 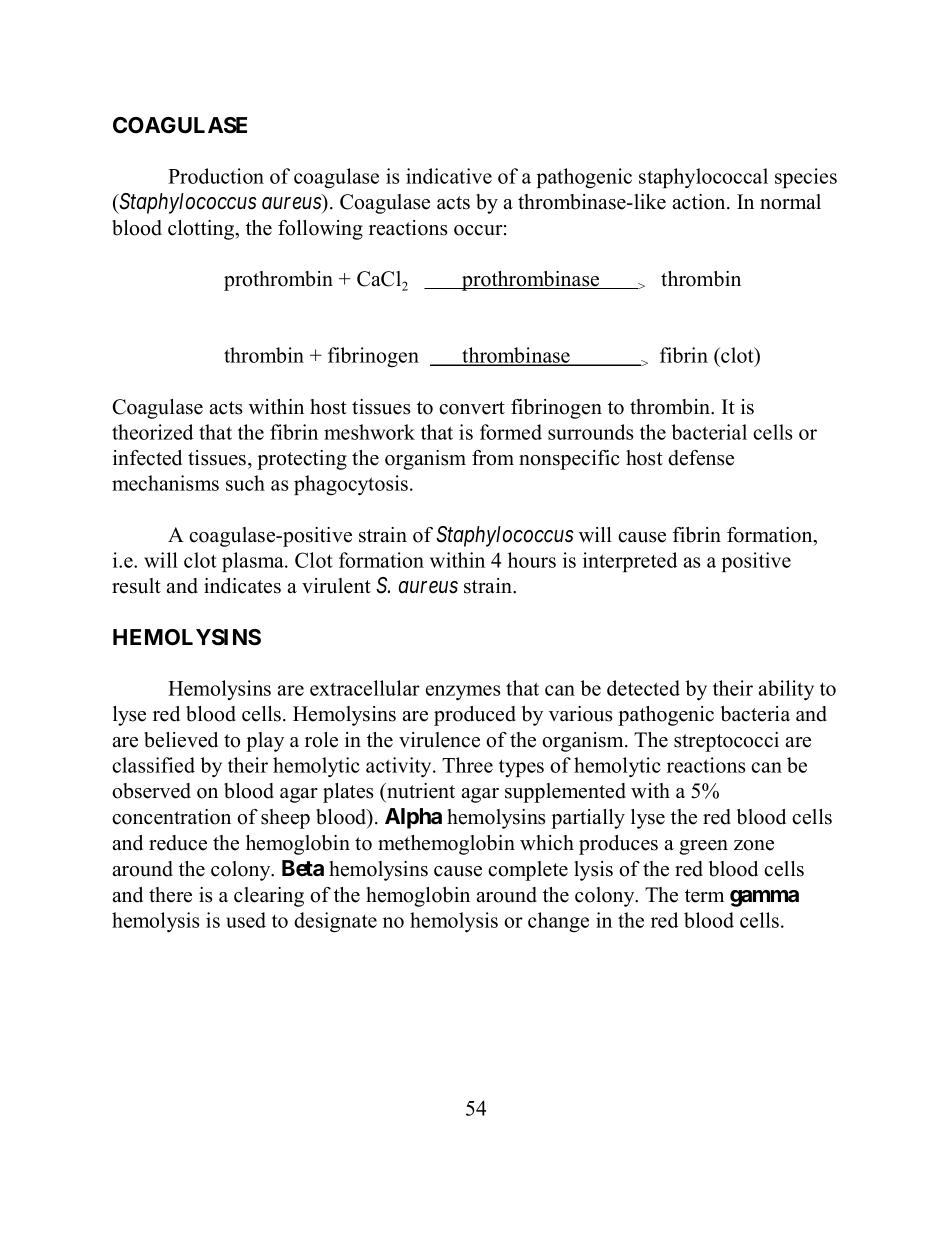 I want to click on ability, so click(x=786, y=690).
